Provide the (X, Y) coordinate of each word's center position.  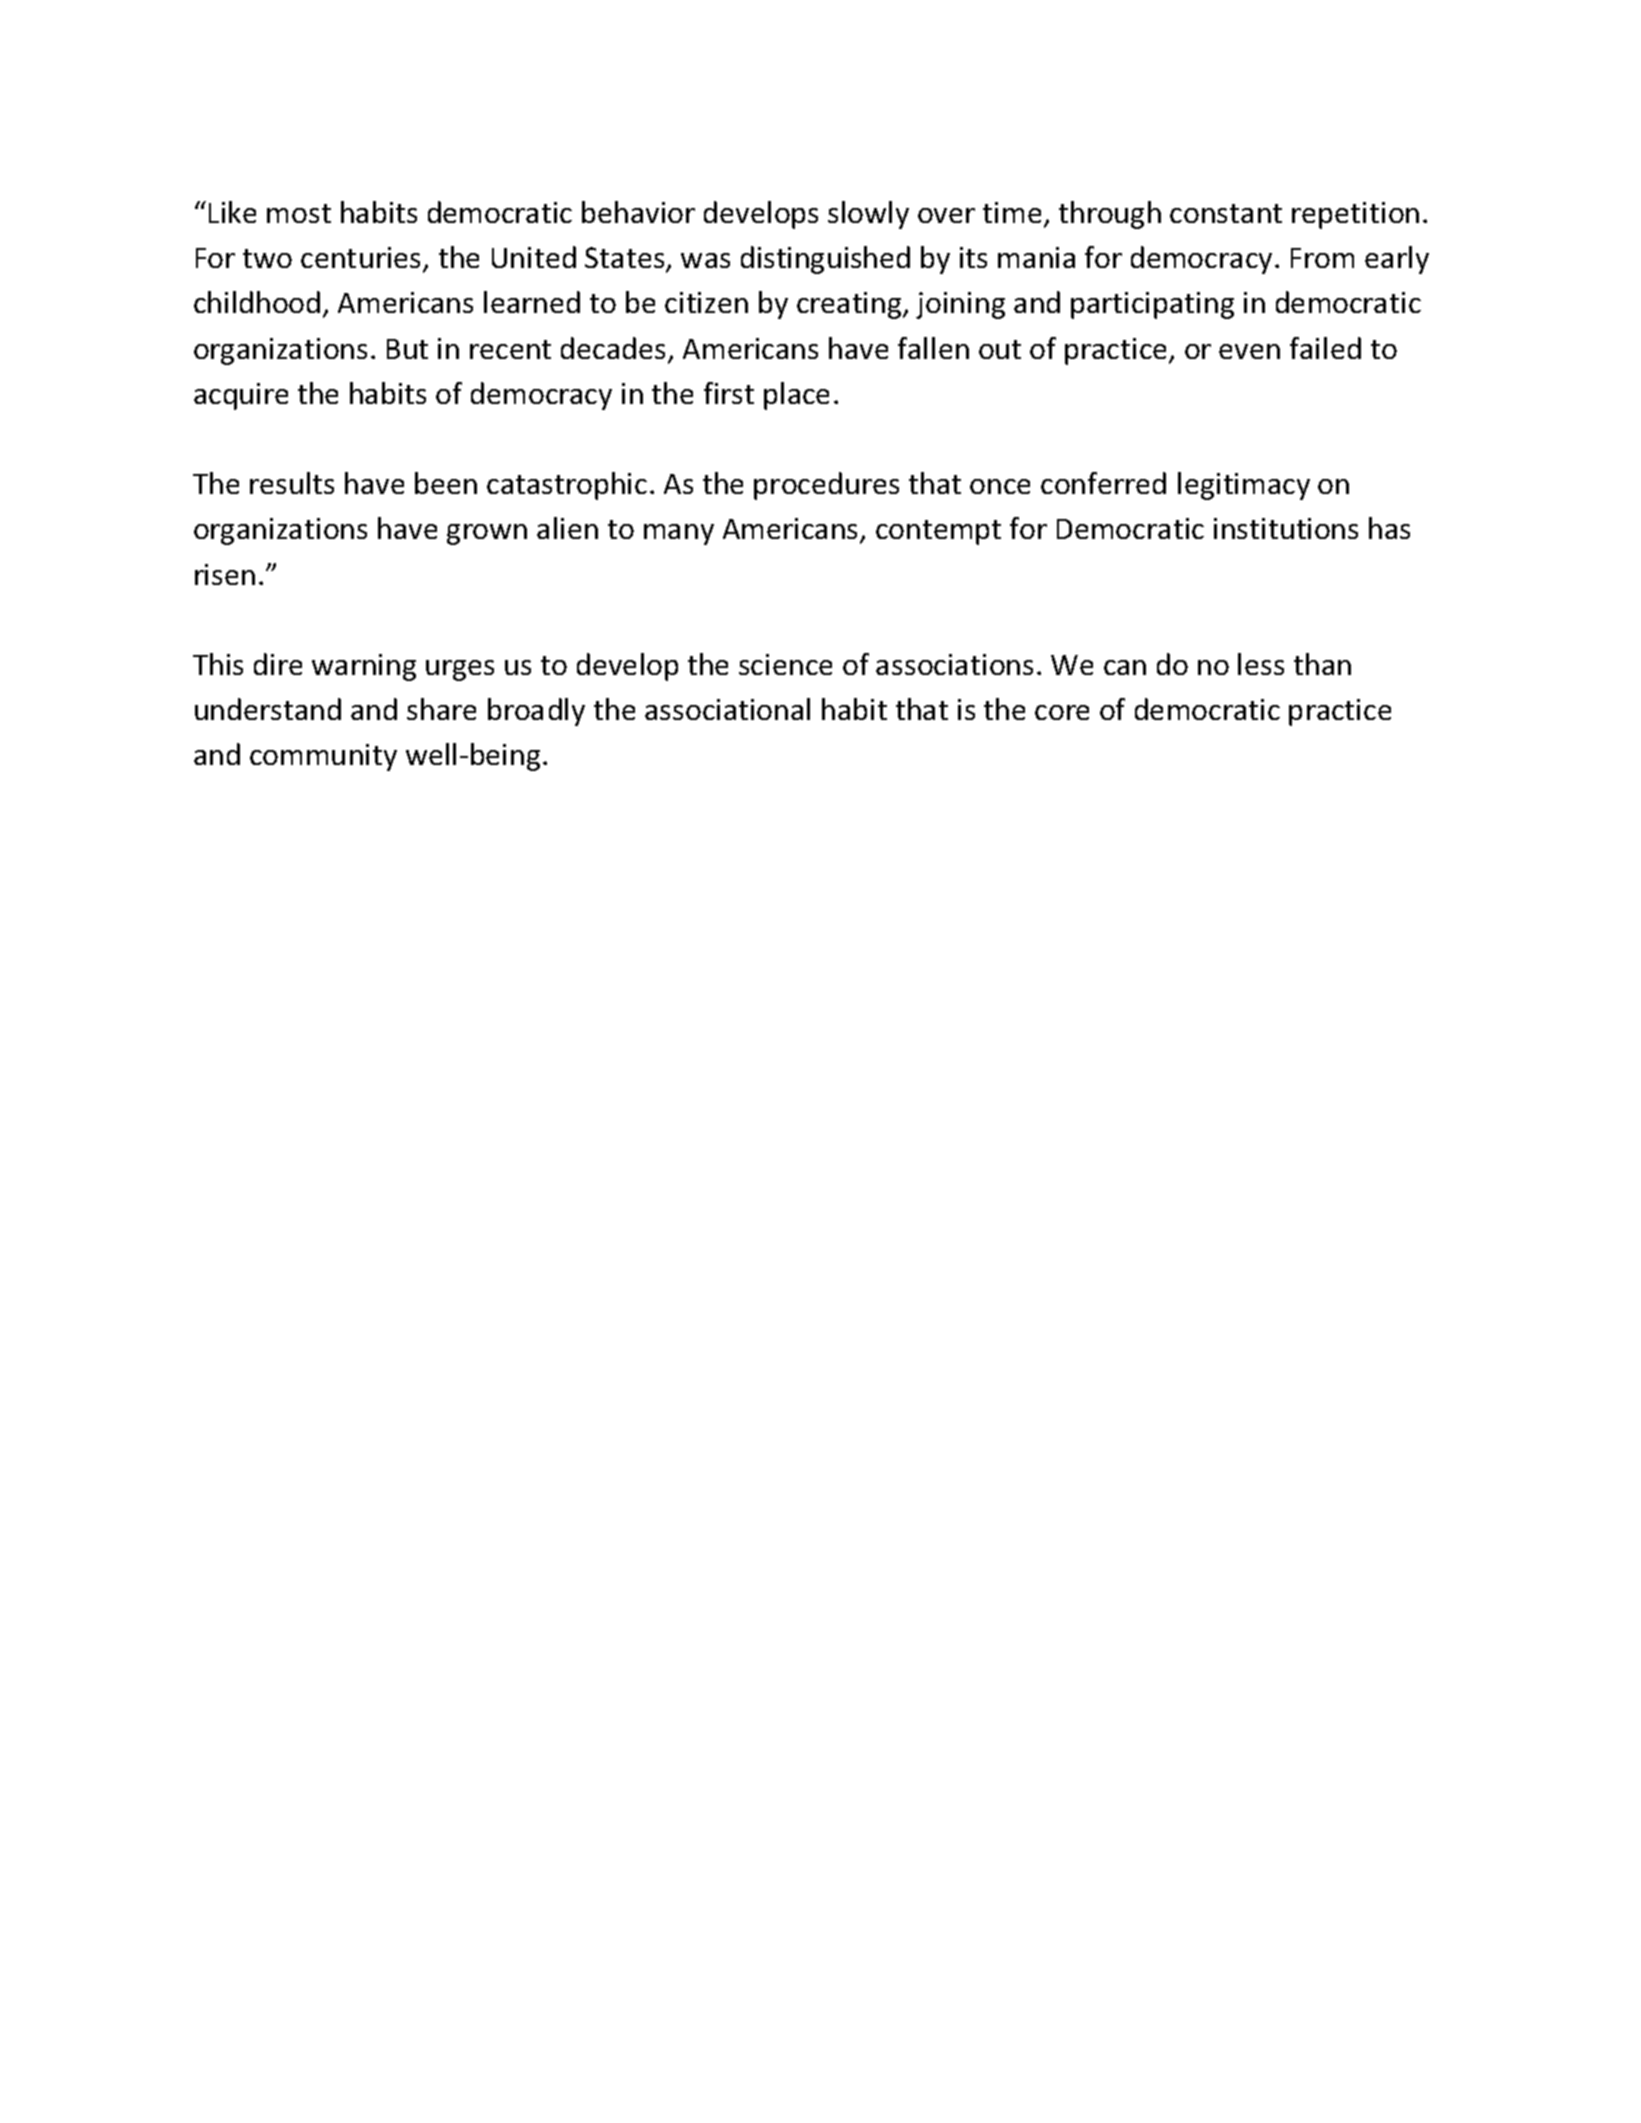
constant (1226, 213)
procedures (826, 486)
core (1062, 712)
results (292, 483)
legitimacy (1244, 486)
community (323, 757)
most (299, 213)
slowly (868, 215)
